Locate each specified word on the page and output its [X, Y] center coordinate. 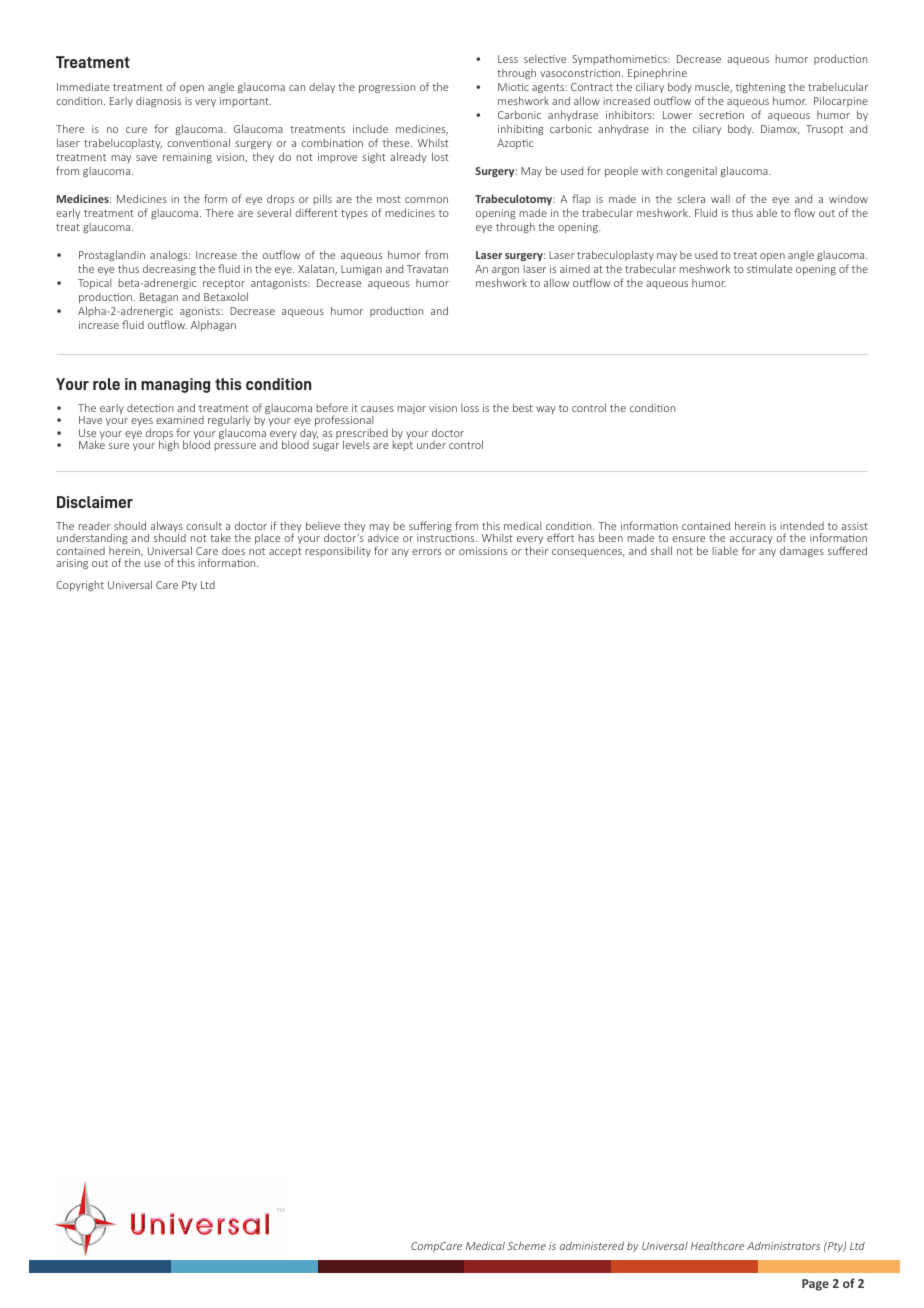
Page [815, 1285]
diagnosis [158, 102]
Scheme [526, 1245]
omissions [483, 551]
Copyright [80, 586]
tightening [761, 87]
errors [426, 552]
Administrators [783, 1245]
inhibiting [521, 130]
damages [802, 551]
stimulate [769, 268]
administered [592, 1245]
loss [470, 408]
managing [175, 385]
